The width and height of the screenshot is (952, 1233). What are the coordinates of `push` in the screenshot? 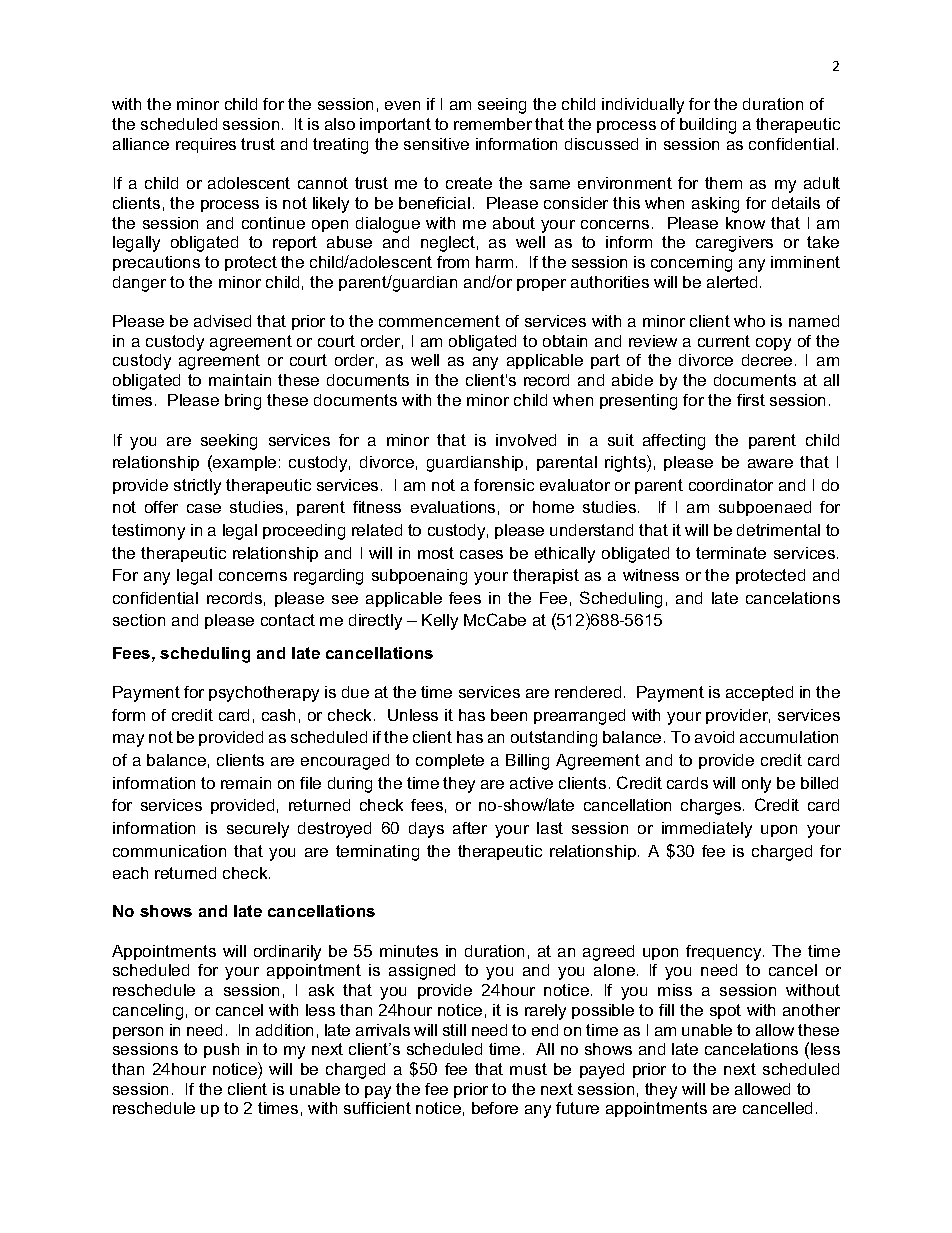 It's located at (221, 1050).
